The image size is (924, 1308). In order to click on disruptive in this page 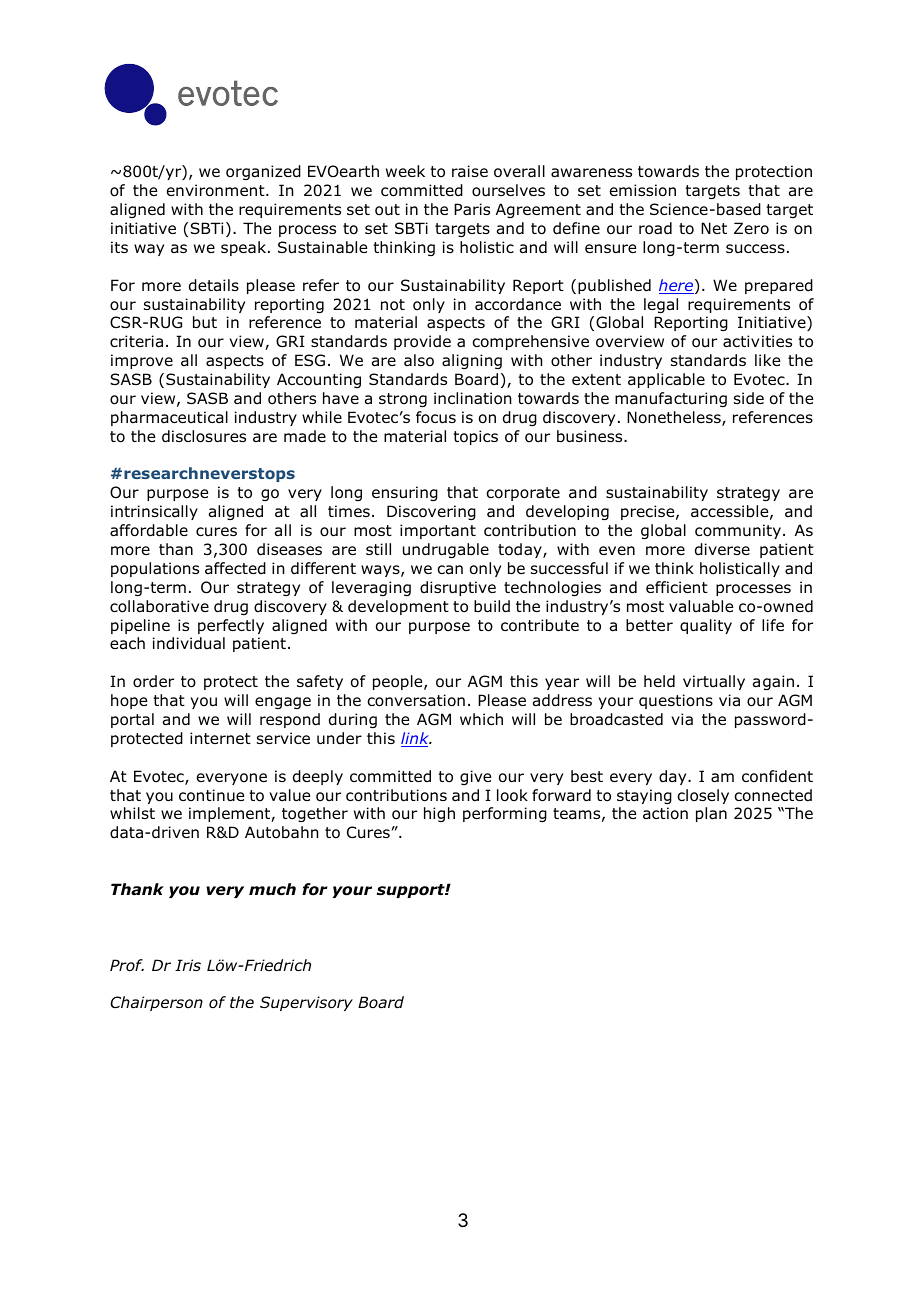, I will do `click(458, 588)`.
